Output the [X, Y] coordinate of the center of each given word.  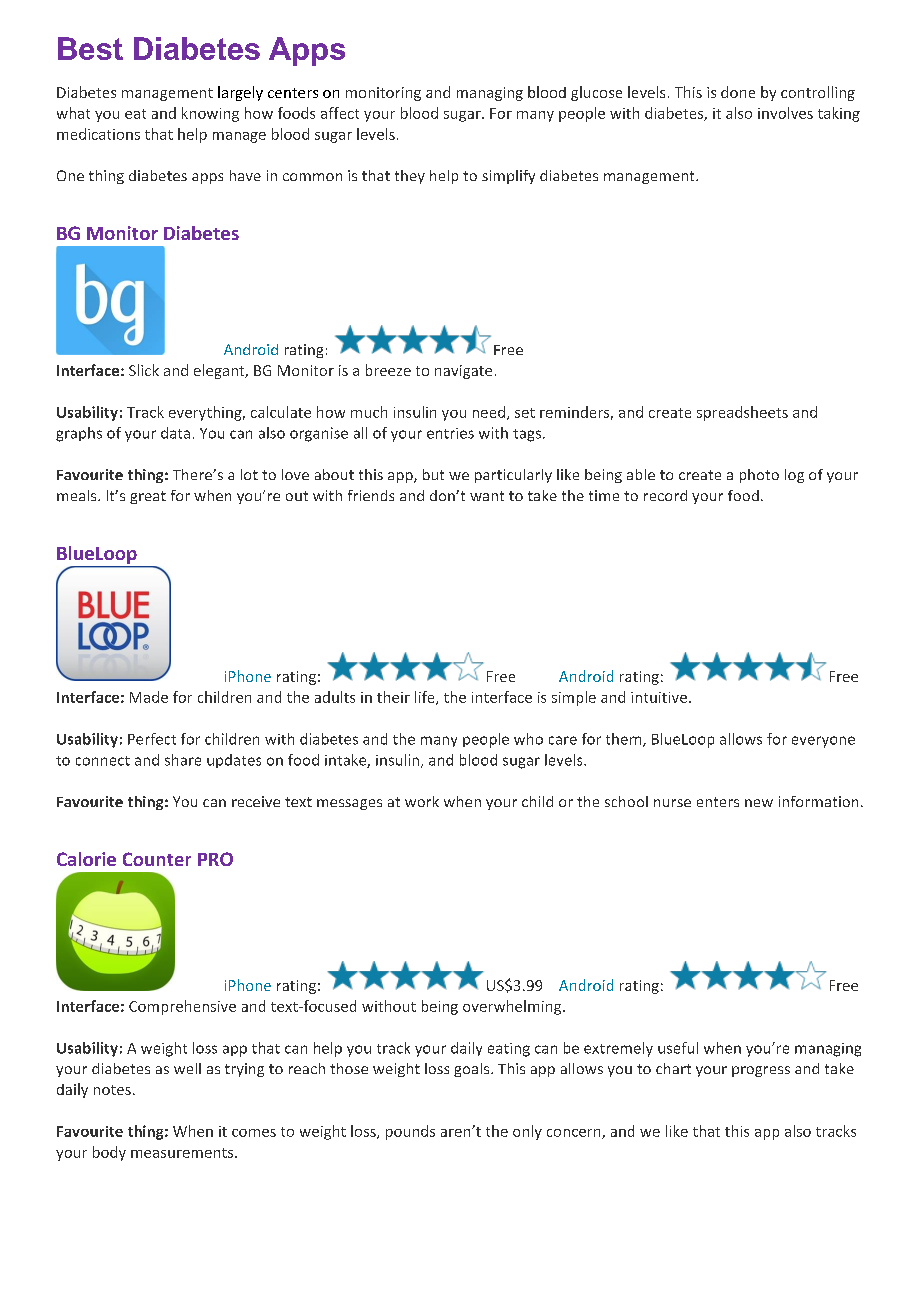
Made [149, 697]
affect [340, 113]
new [759, 803]
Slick [144, 370]
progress [761, 1071]
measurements [183, 1153]
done [738, 92]
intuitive [659, 697]
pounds [410, 1132]
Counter [157, 859]
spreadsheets [742, 413]
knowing [210, 114]
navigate [463, 372]
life [426, 698]
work [422, 801]
